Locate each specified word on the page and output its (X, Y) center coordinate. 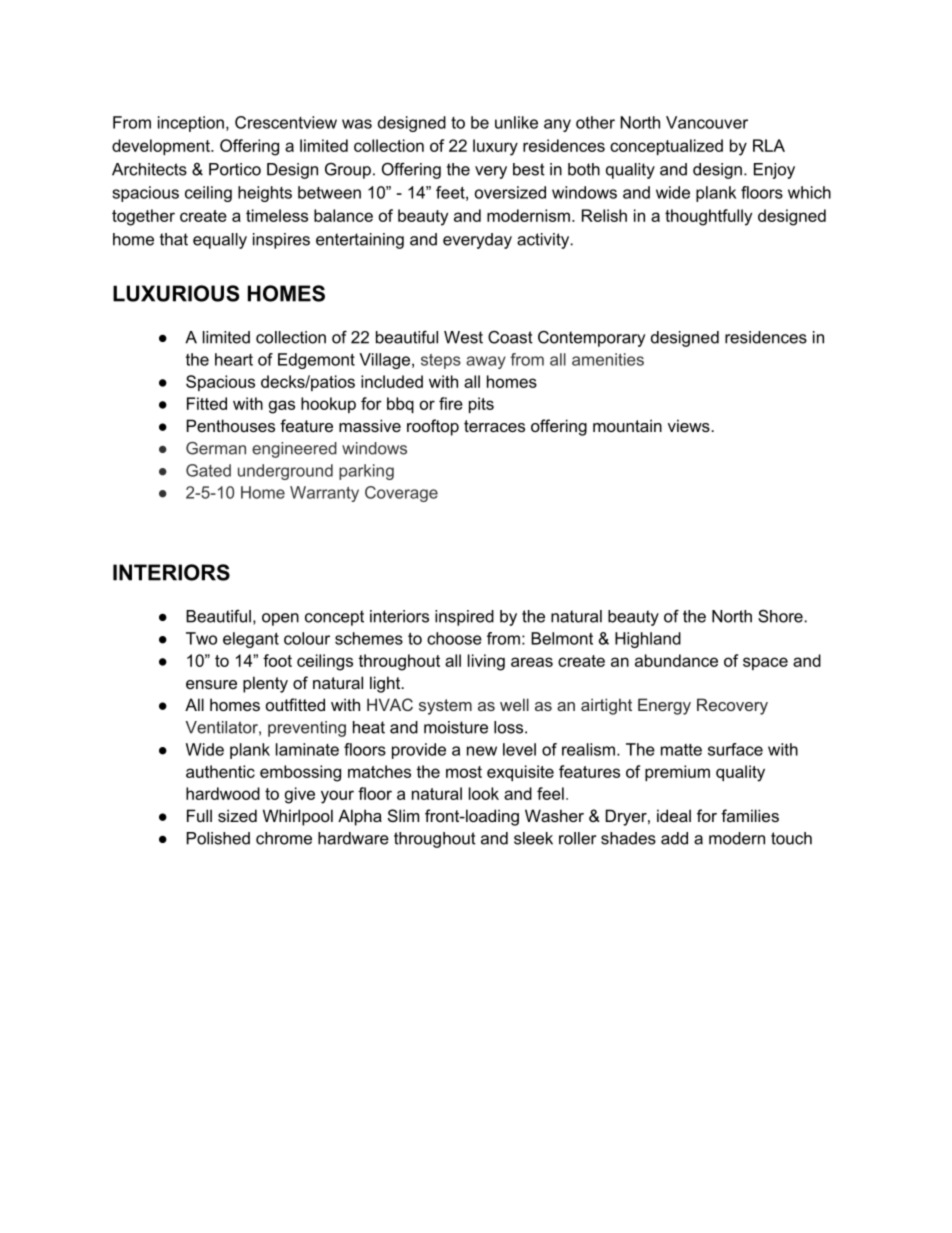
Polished (218, 838)
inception (191, 124)
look (484, 793)
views (690, 425)
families (750, 815)
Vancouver (707, 122)
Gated (208, 470)
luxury (495, 147)
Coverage (401, 494)
